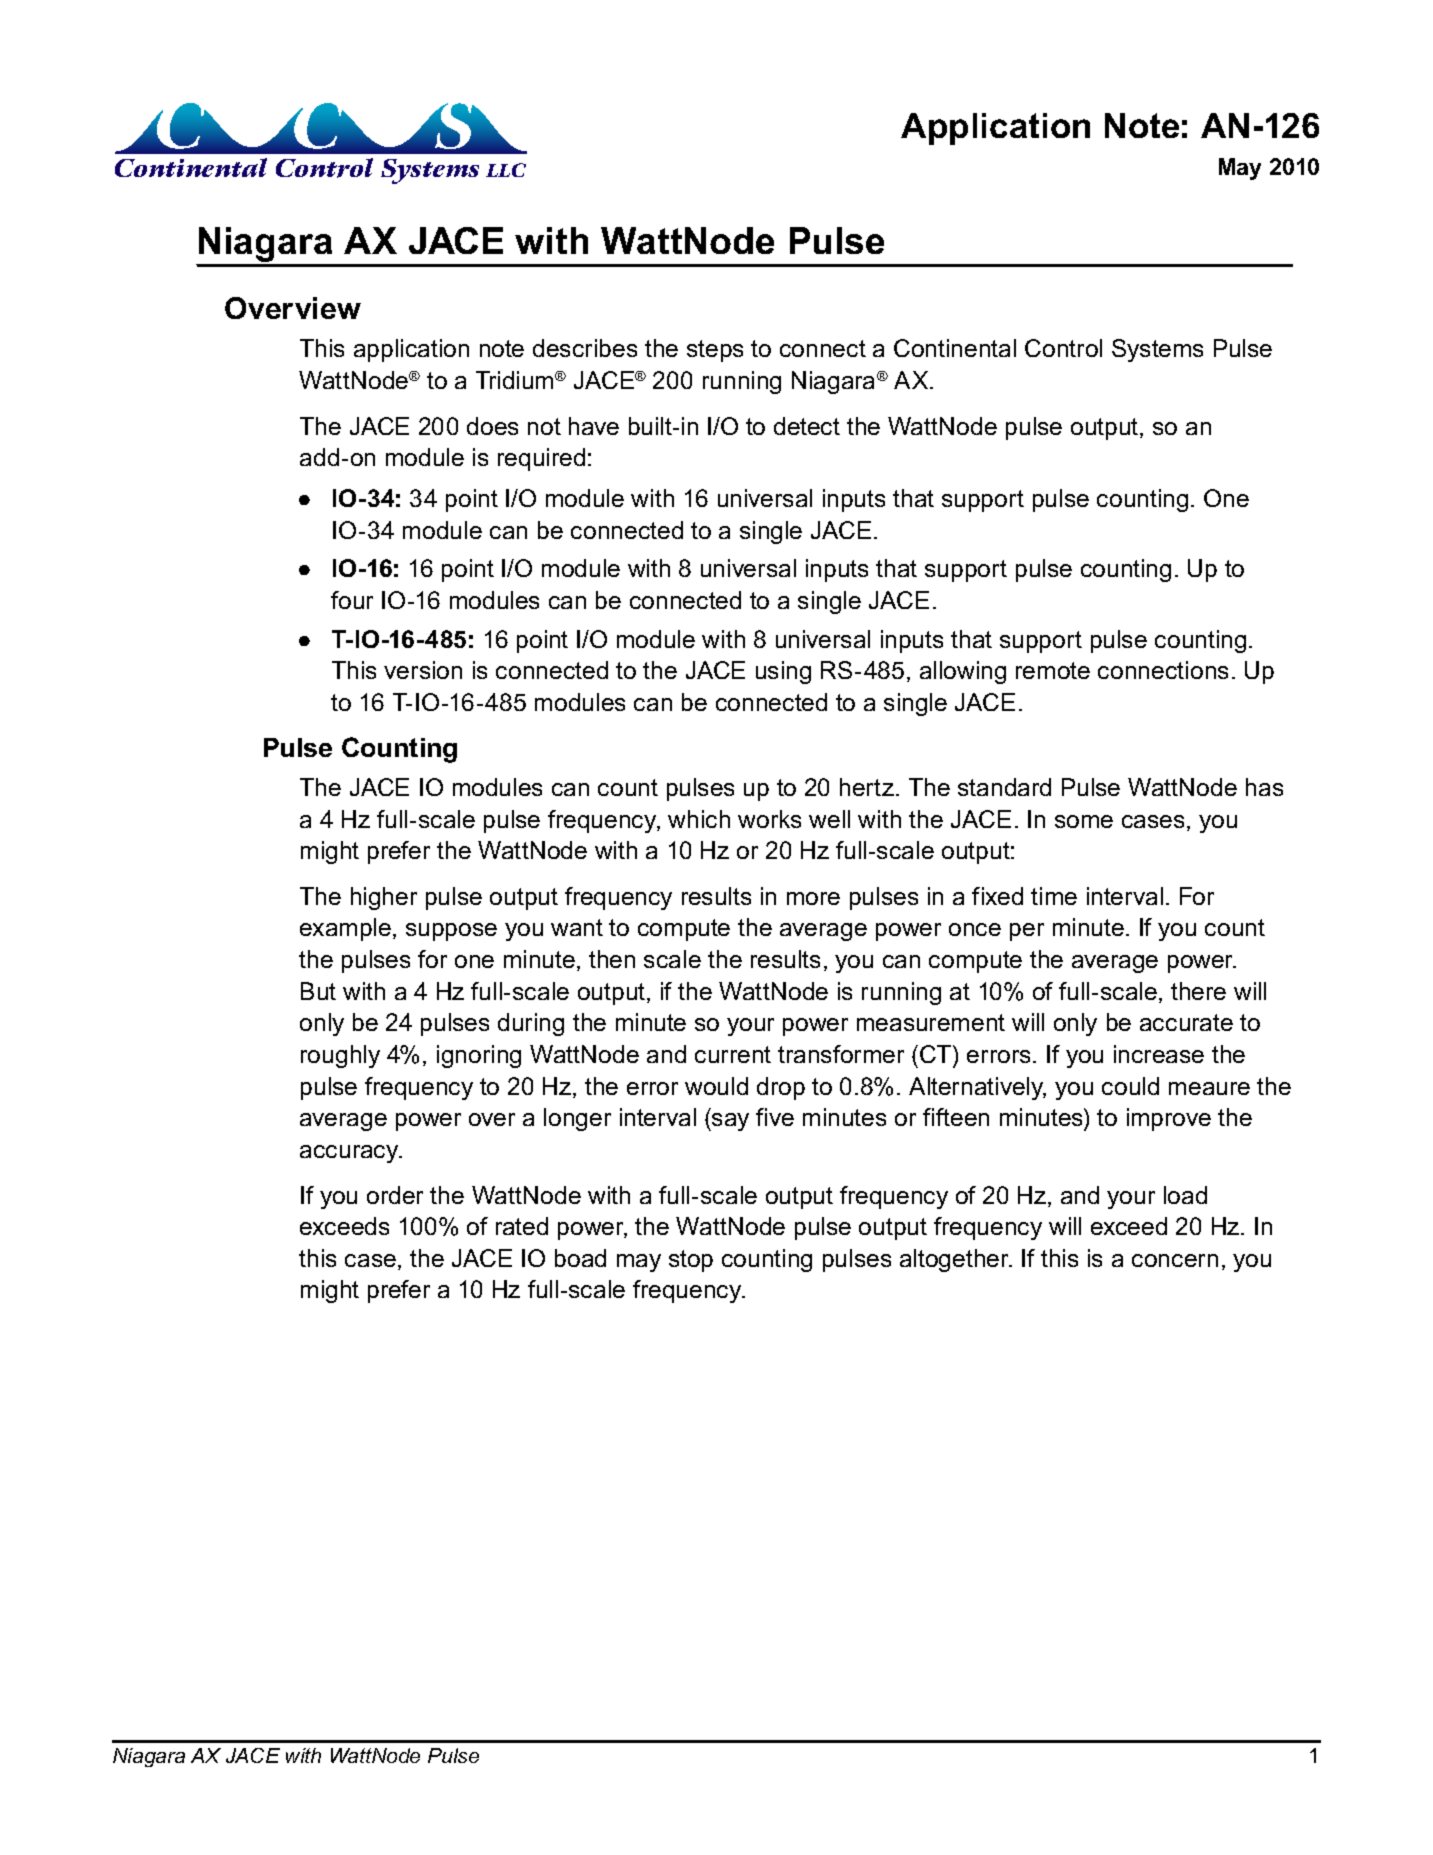 This page has height=1855, width=1433. What do you see at coordinates (395, 1195) in the page?
I see `order` at bounding box center [395, 1195].
